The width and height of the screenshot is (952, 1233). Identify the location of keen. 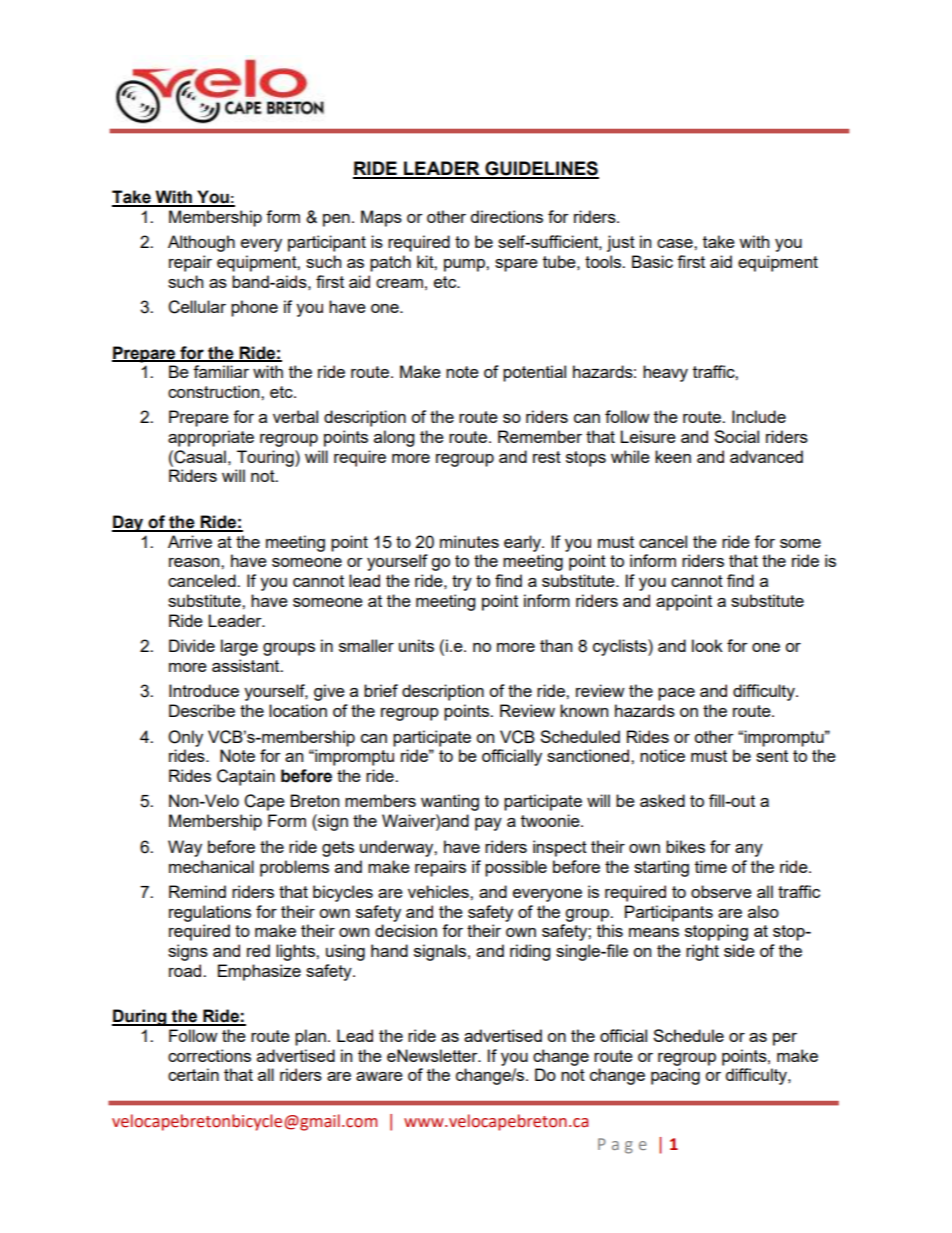
(673, 456).
